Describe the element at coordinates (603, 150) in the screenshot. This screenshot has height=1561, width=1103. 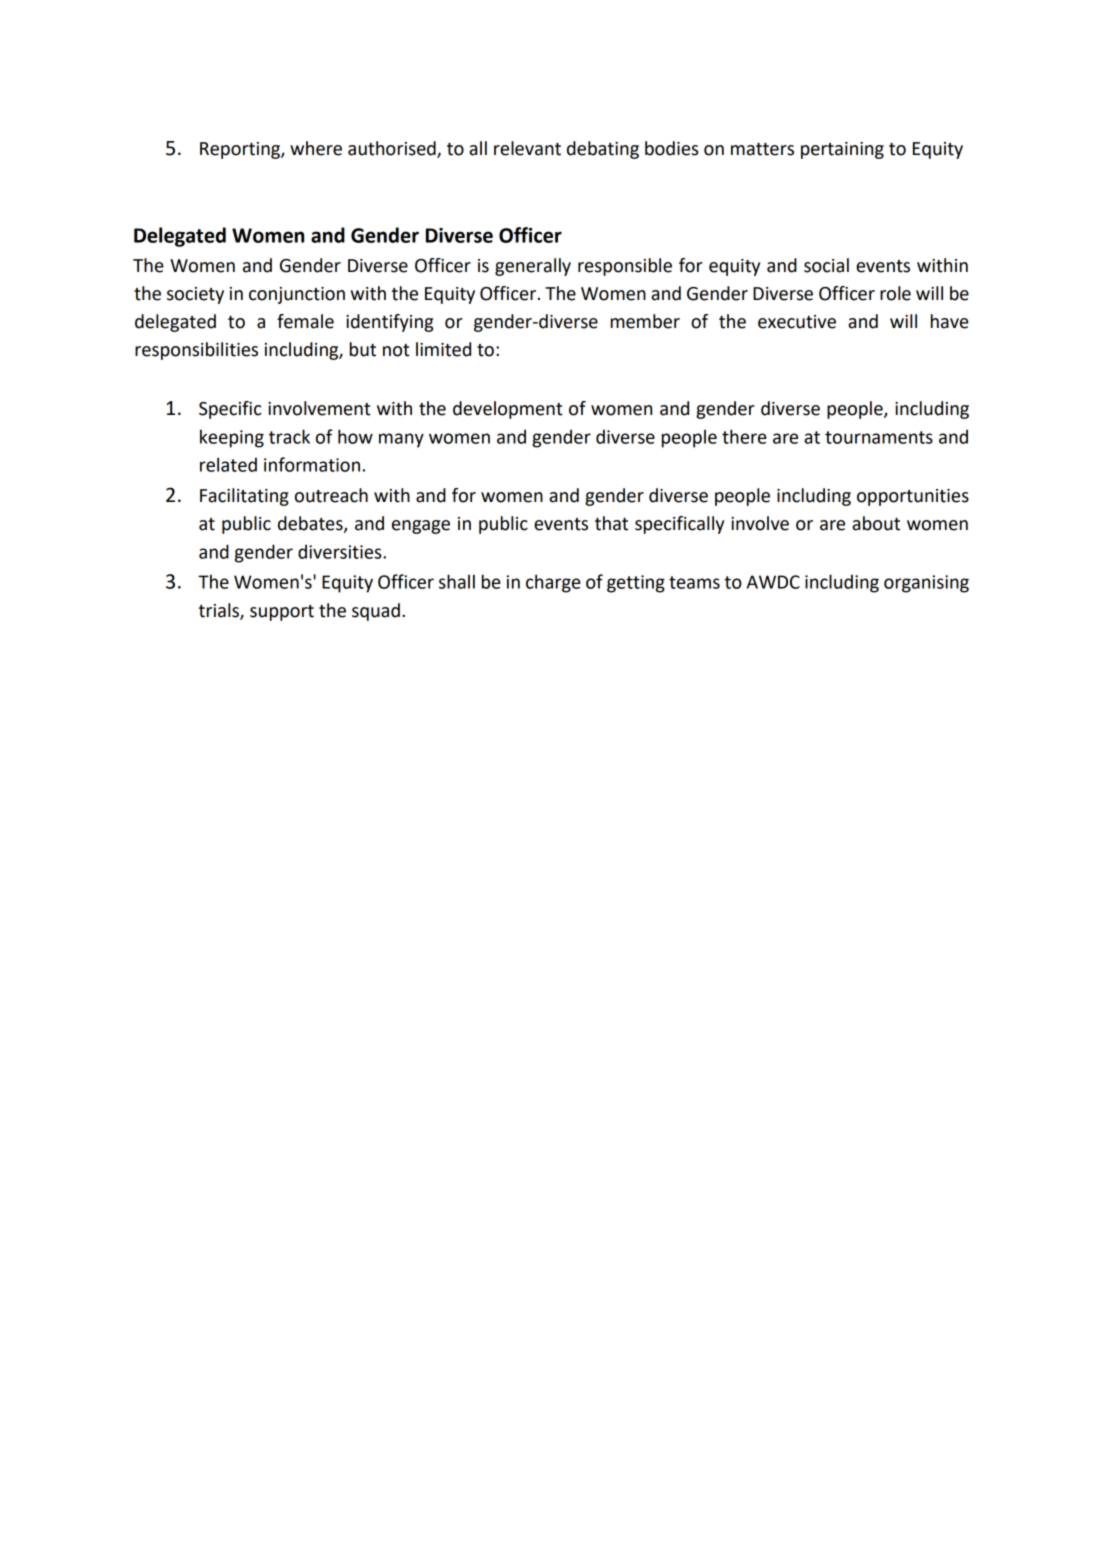
I see `debating` at that location.
